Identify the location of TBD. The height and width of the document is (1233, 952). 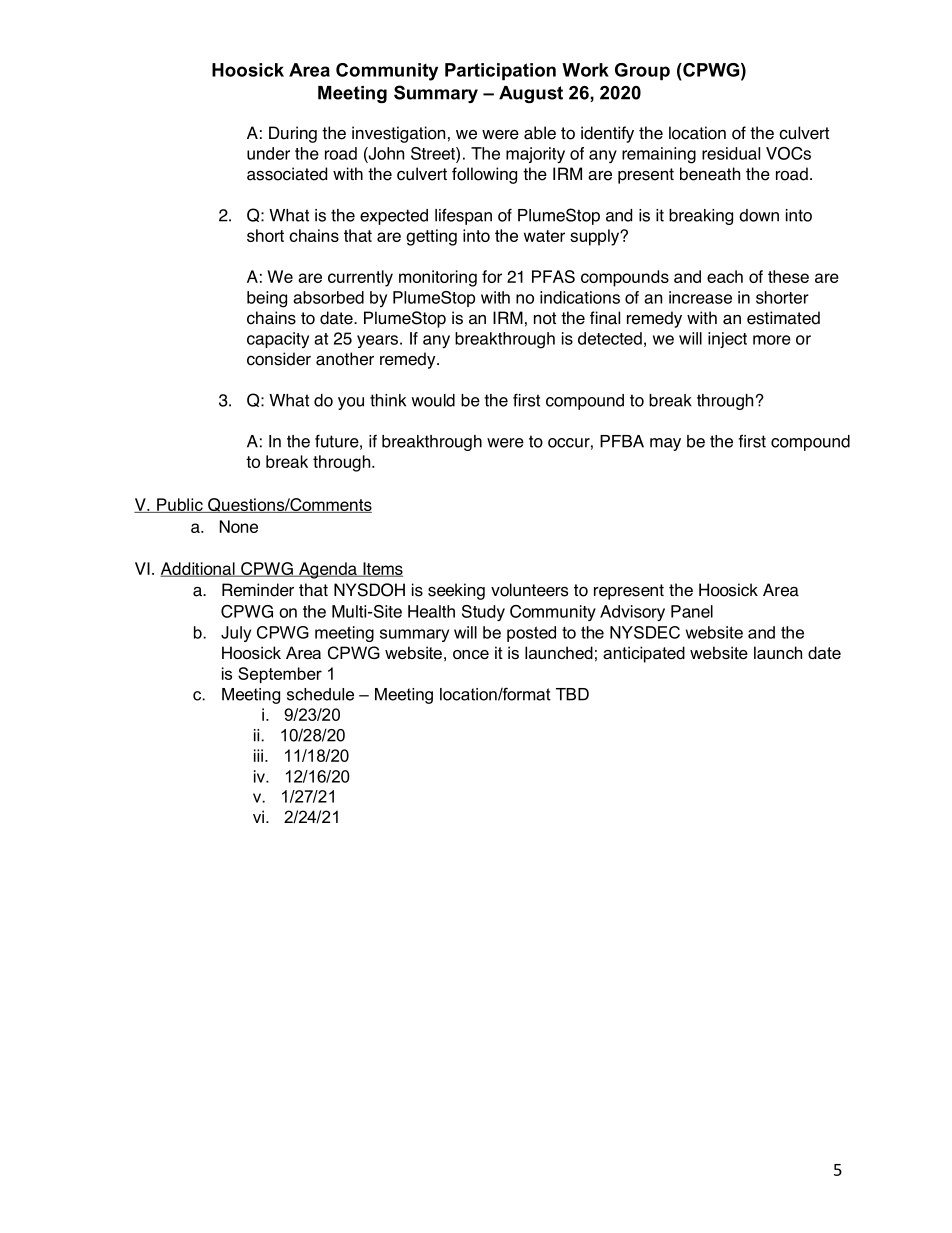
(572, 694).
